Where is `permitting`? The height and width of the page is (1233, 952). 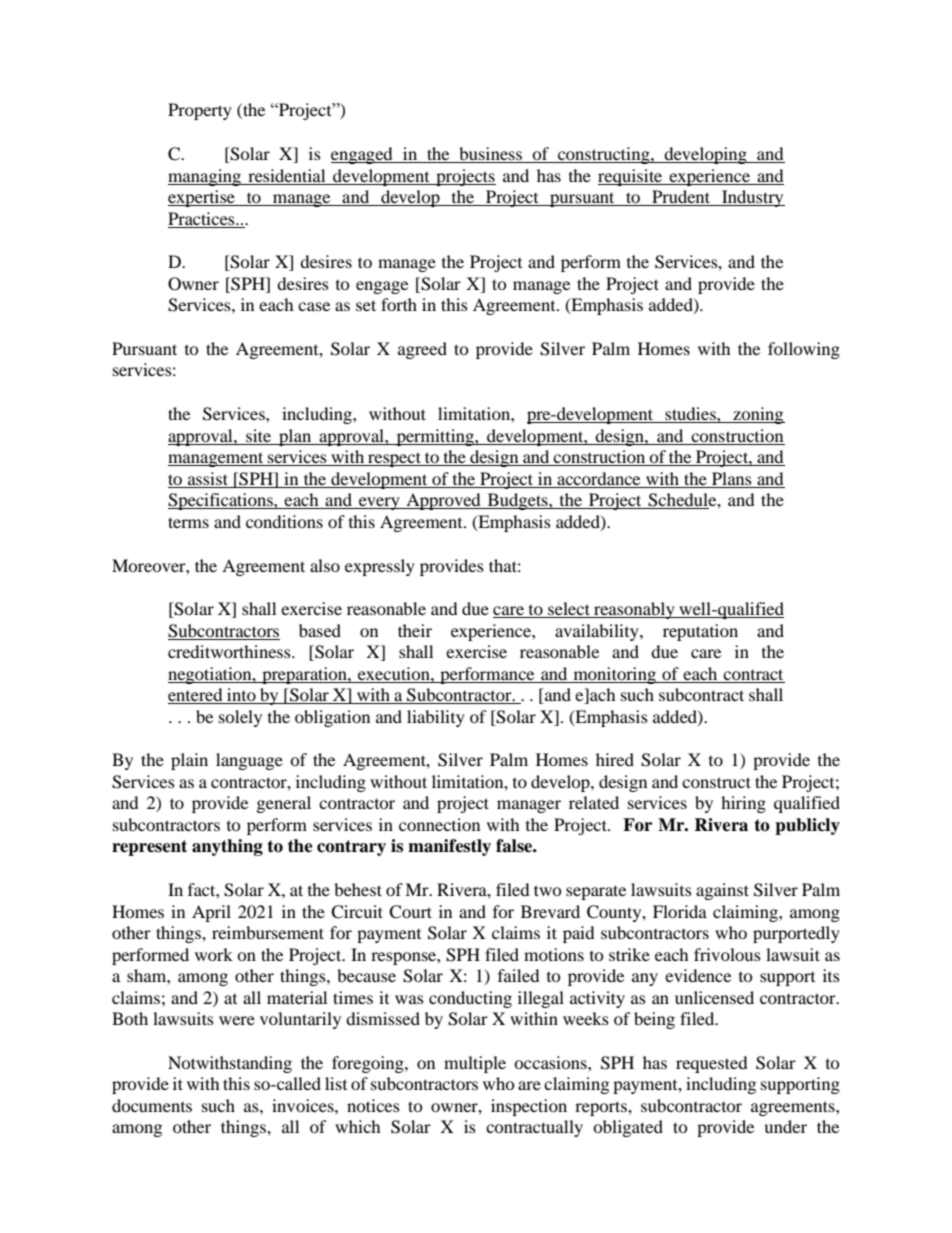
permitting is located at coordinates (435, 437).
